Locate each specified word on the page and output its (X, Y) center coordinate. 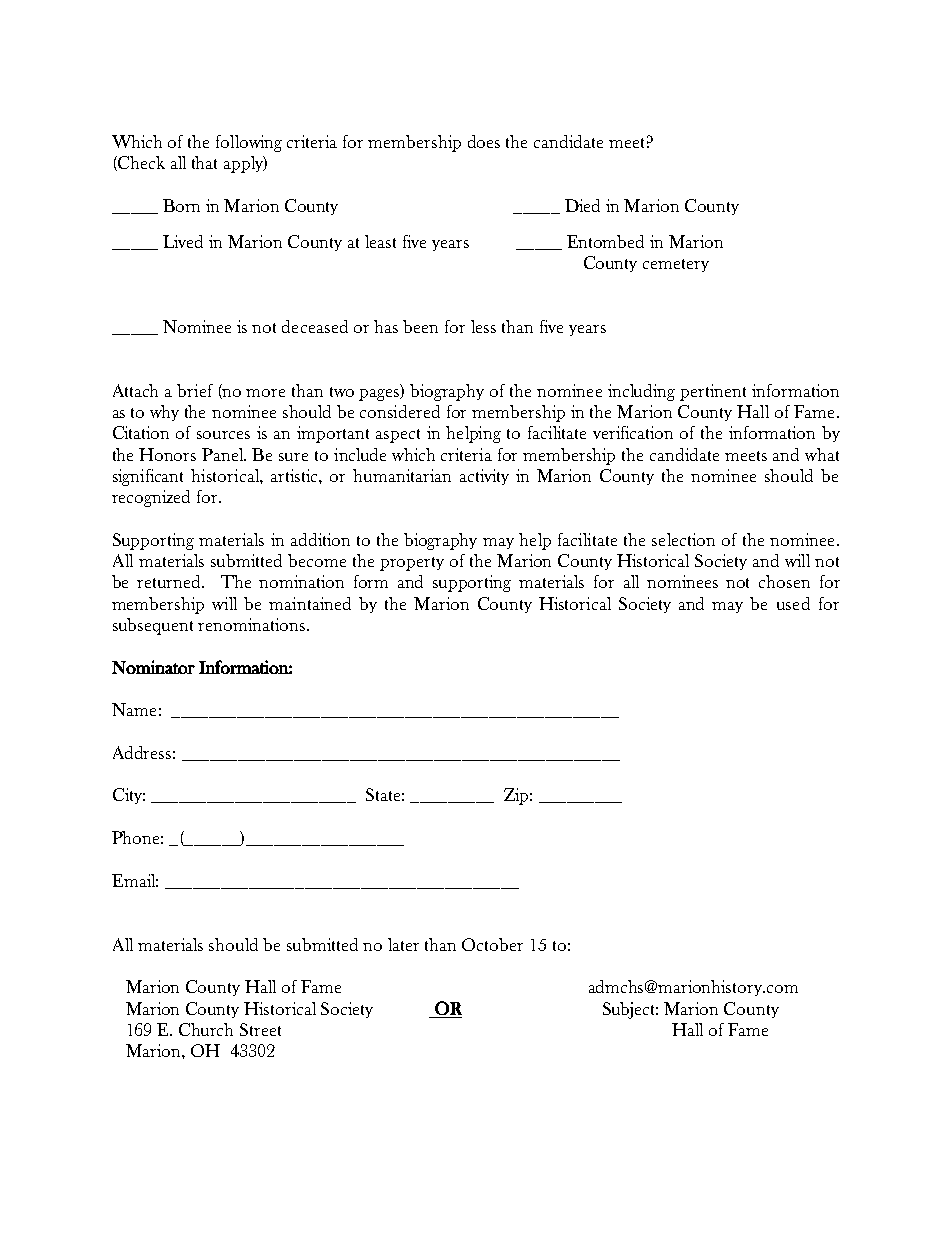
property (412, 564)
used (793, 603)
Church (206, 1029)
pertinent (713, 392)
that (204, 162)
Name (134, 709)
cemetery (676, 265)
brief (195, 390)
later (403, 944)
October (492, 944)
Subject (630, 1010)
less (483, 326)
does (484, 141)
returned (170, 581)
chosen (784, 581)
